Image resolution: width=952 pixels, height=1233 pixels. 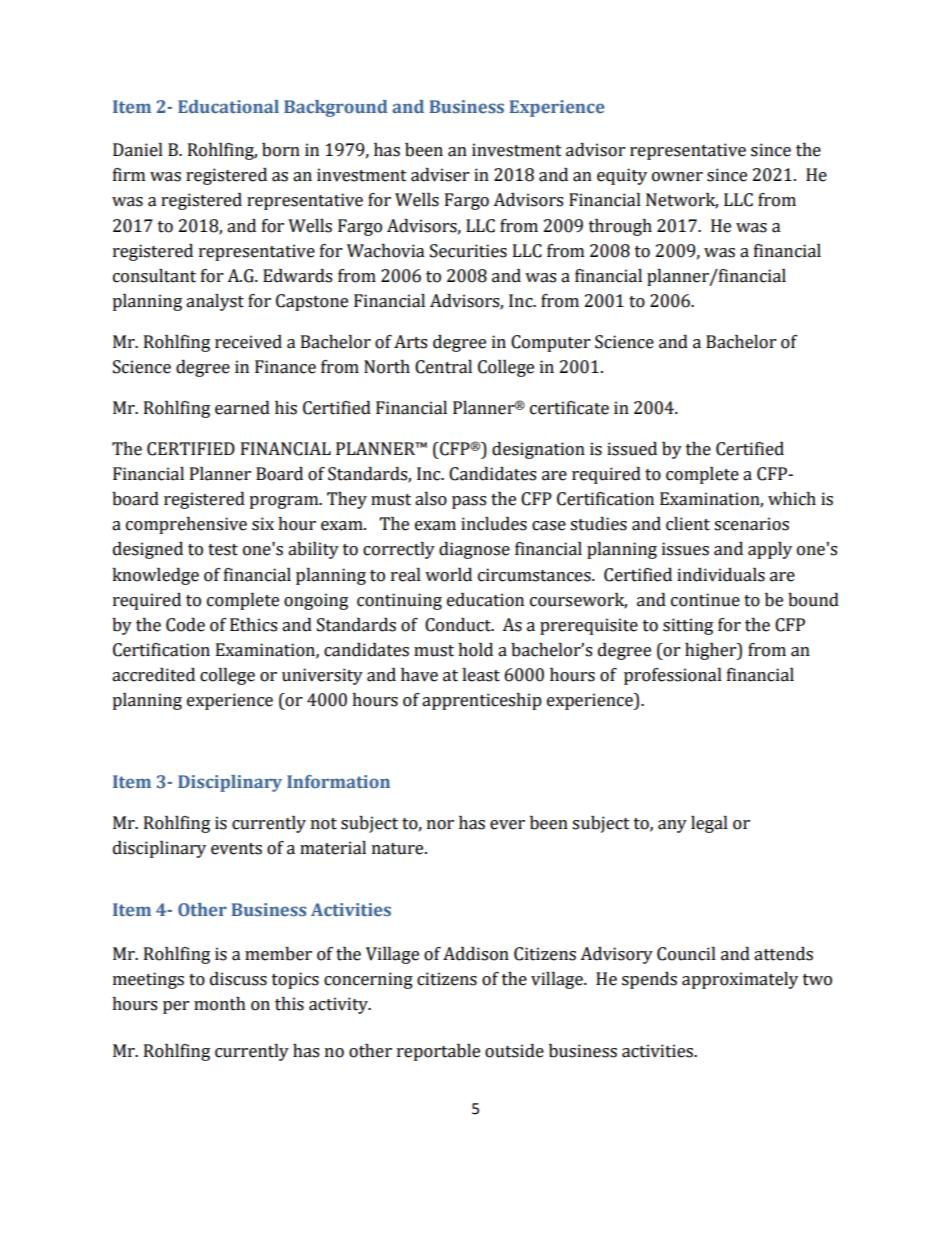 What do you see at coordinates (220, 1004) in the screenshot?
I see `month` at bounding box center [220, 1004].
